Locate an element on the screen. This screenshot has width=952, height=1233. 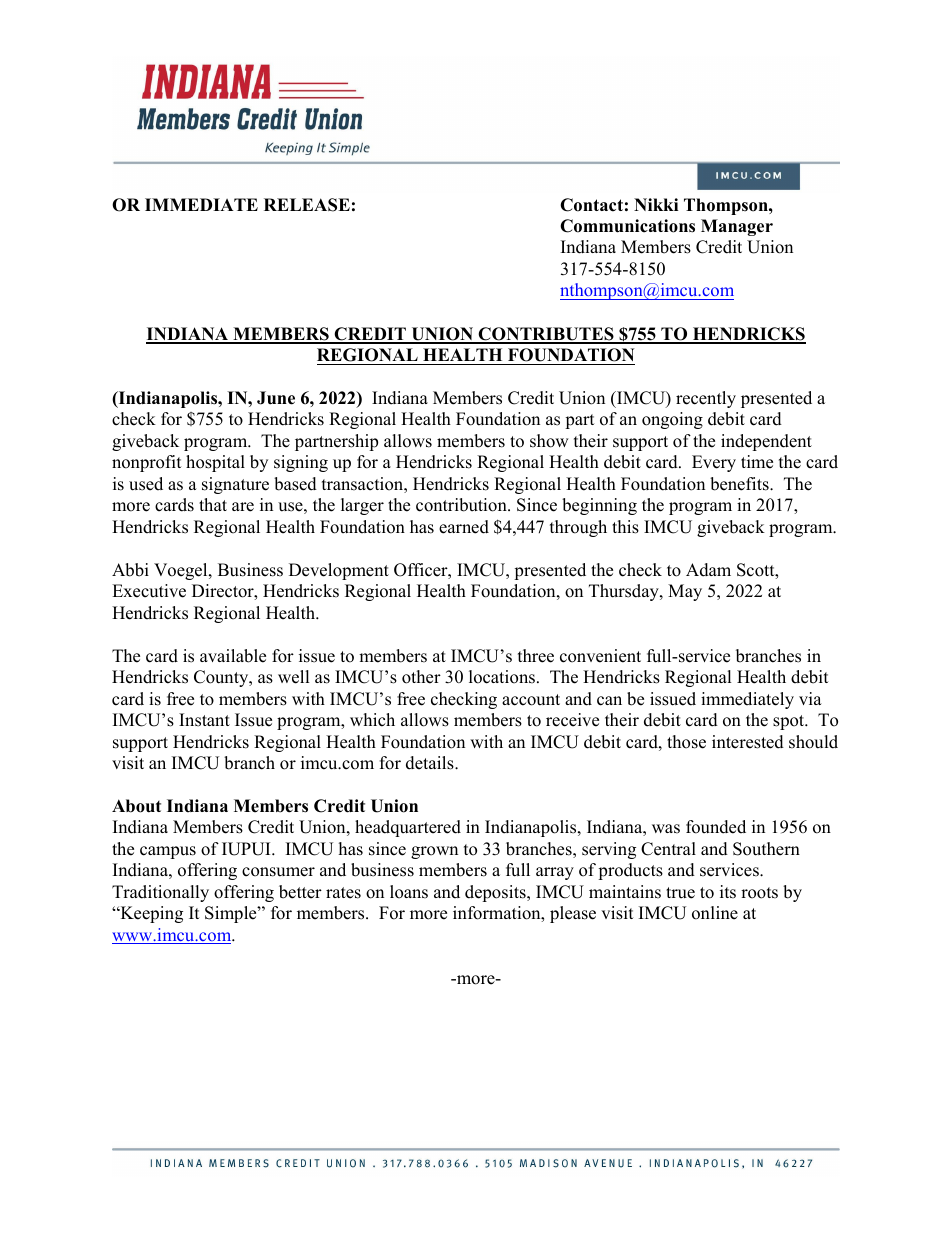
Adam is located at coordinates (708, 570).
